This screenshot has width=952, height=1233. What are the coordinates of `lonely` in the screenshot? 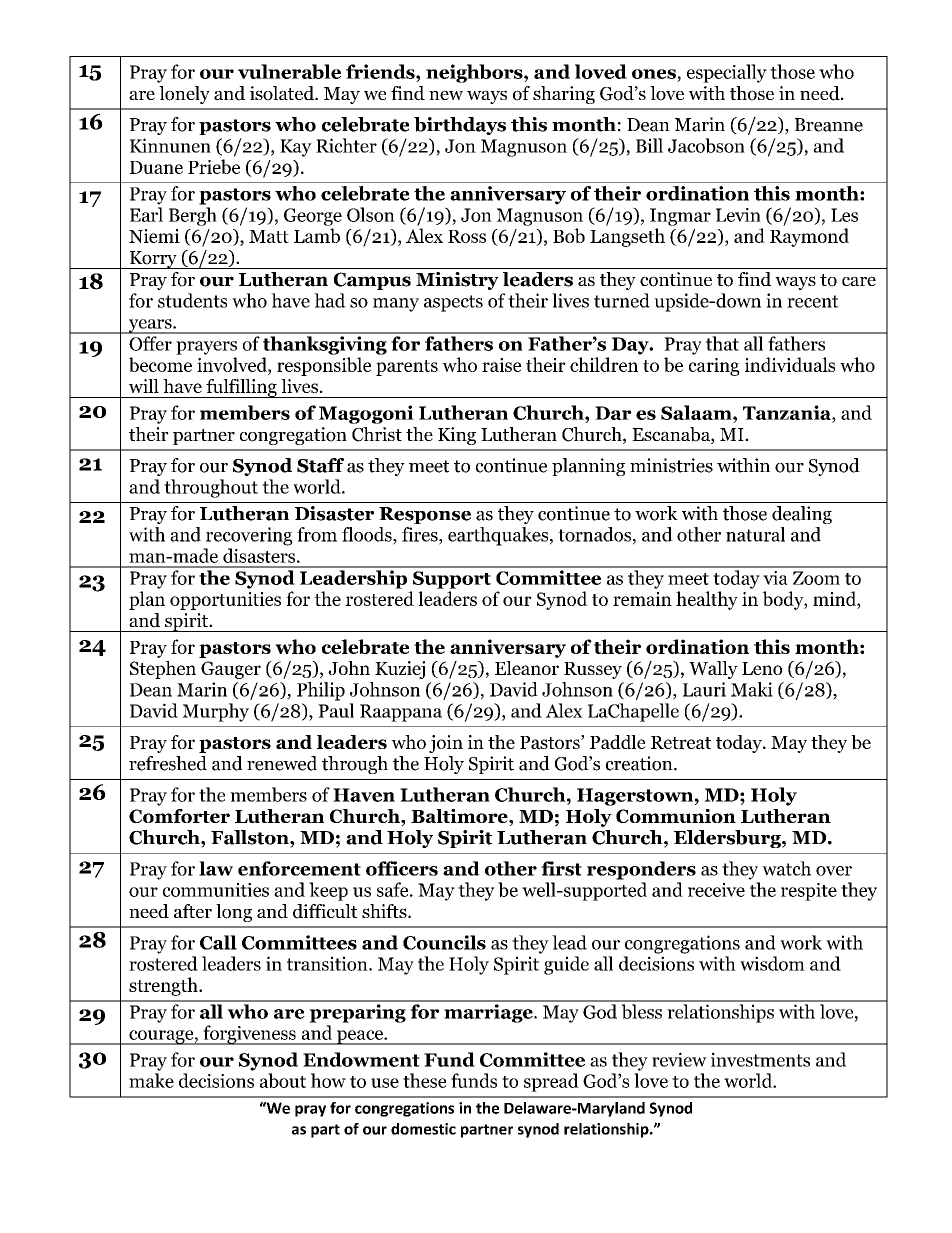 It's located at (184, 95).
